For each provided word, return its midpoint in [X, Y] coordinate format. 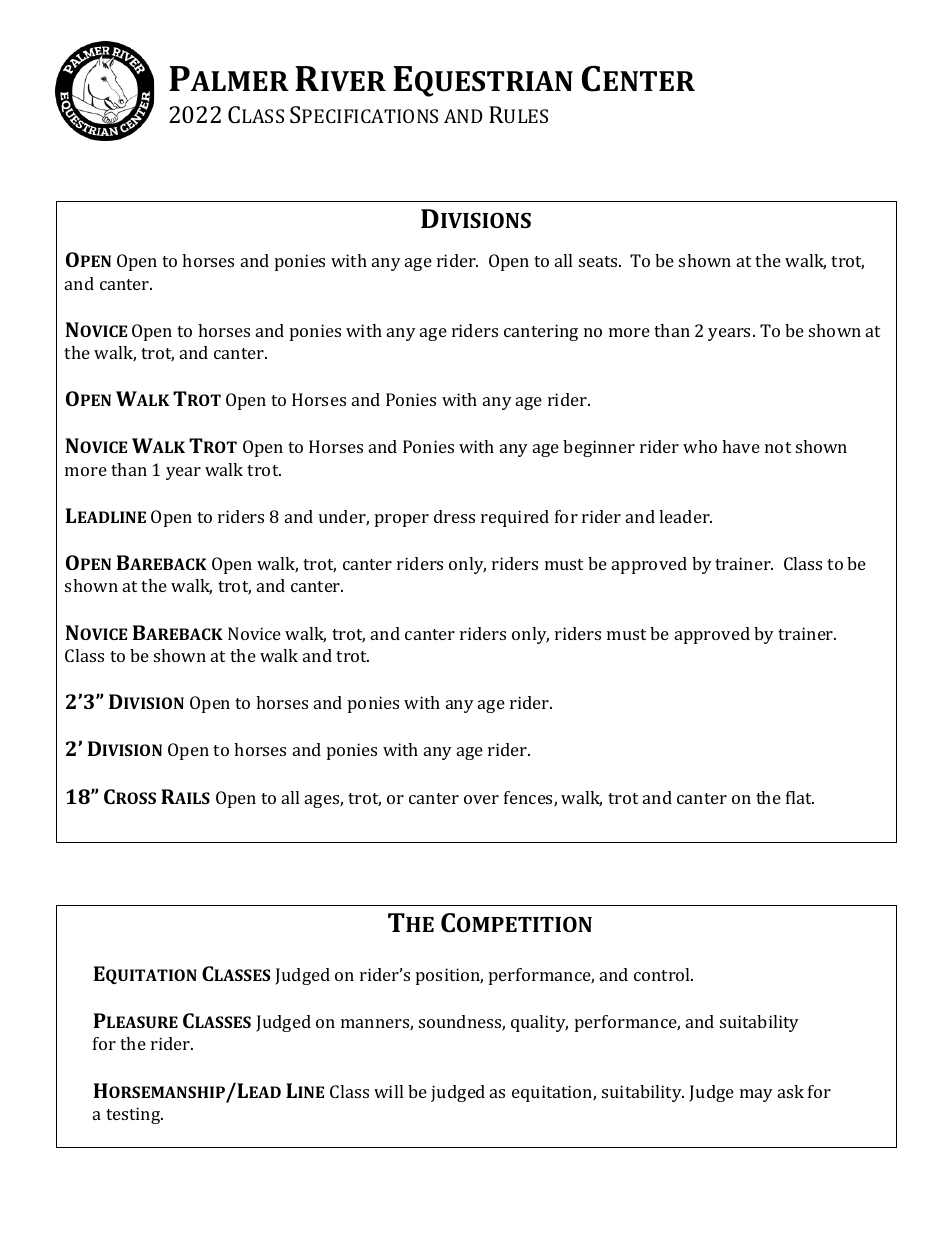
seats [599, 261]
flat [800, 797]
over [481, 799]
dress [454, 516]
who [700, 446]
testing [134, 1115]
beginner [599, 448]
